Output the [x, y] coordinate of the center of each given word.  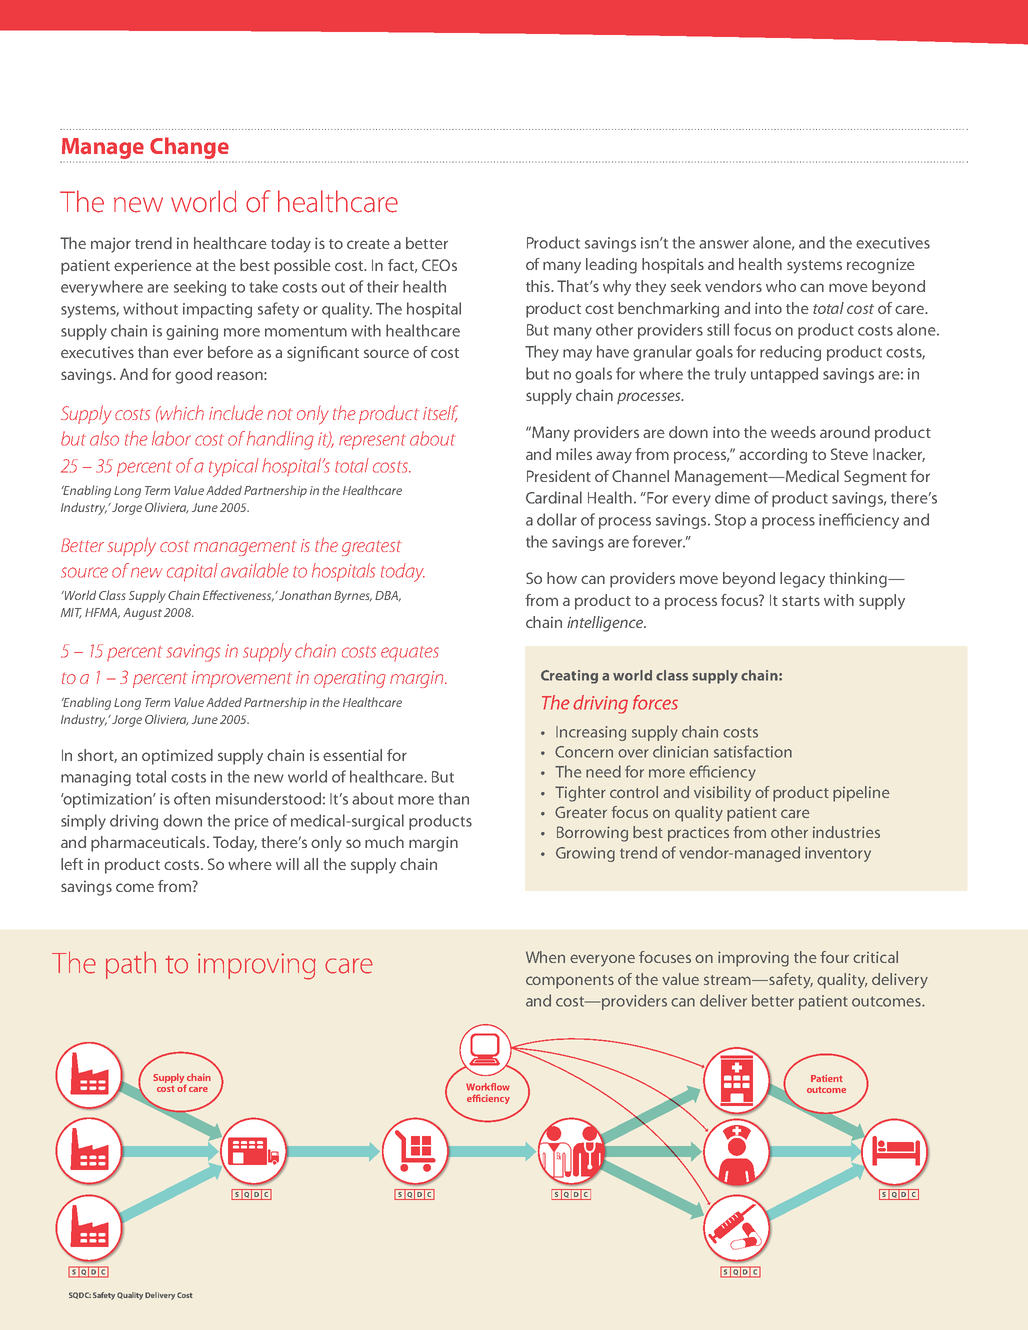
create [368, 244]
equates [410, 653]
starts [801, 601]
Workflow [488, 1087]
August [142, 614]
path [131, 965]
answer [724, 244]
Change [189, 148]
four [834, 957]
